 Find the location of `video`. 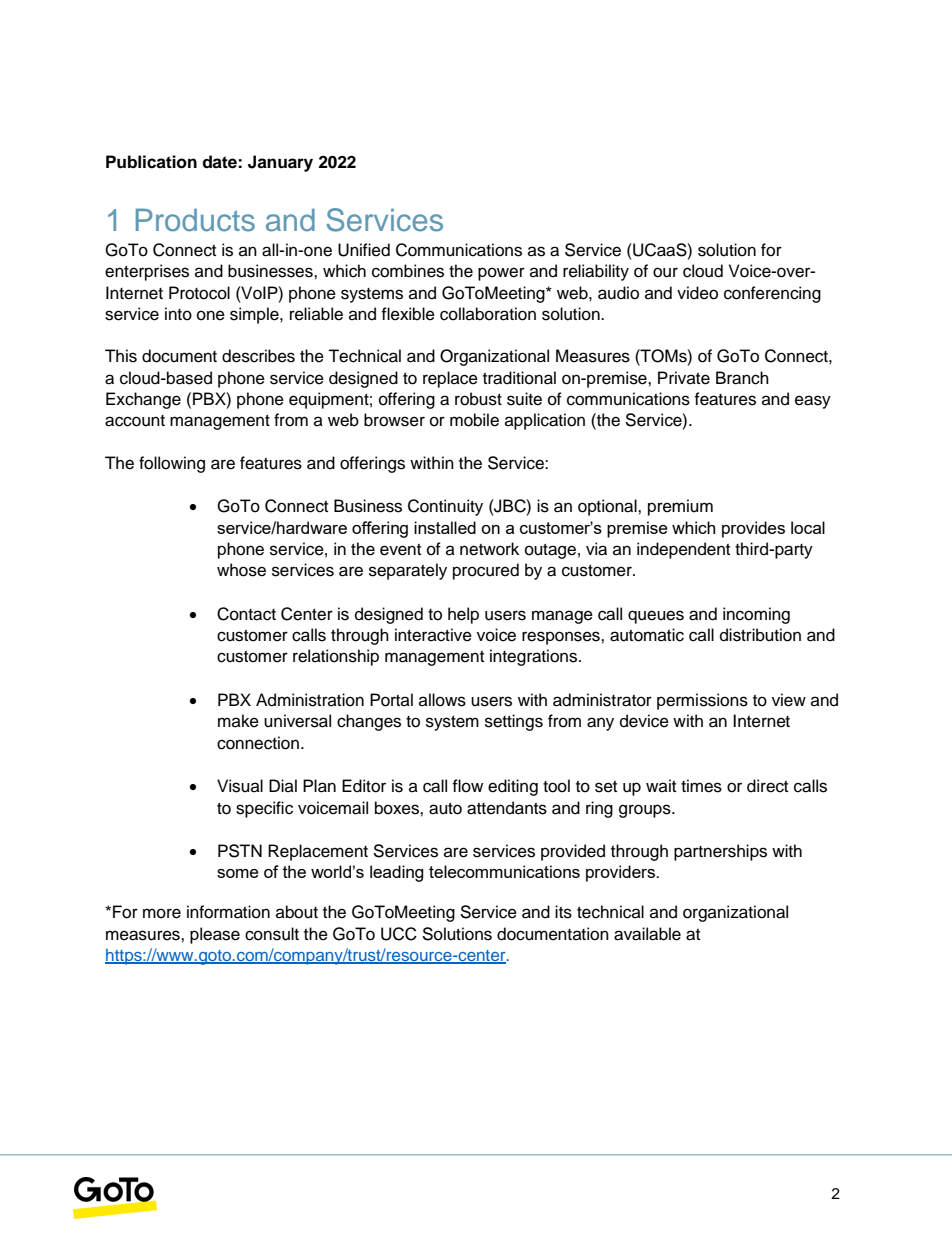

video is located at coordinates (697, 293).
